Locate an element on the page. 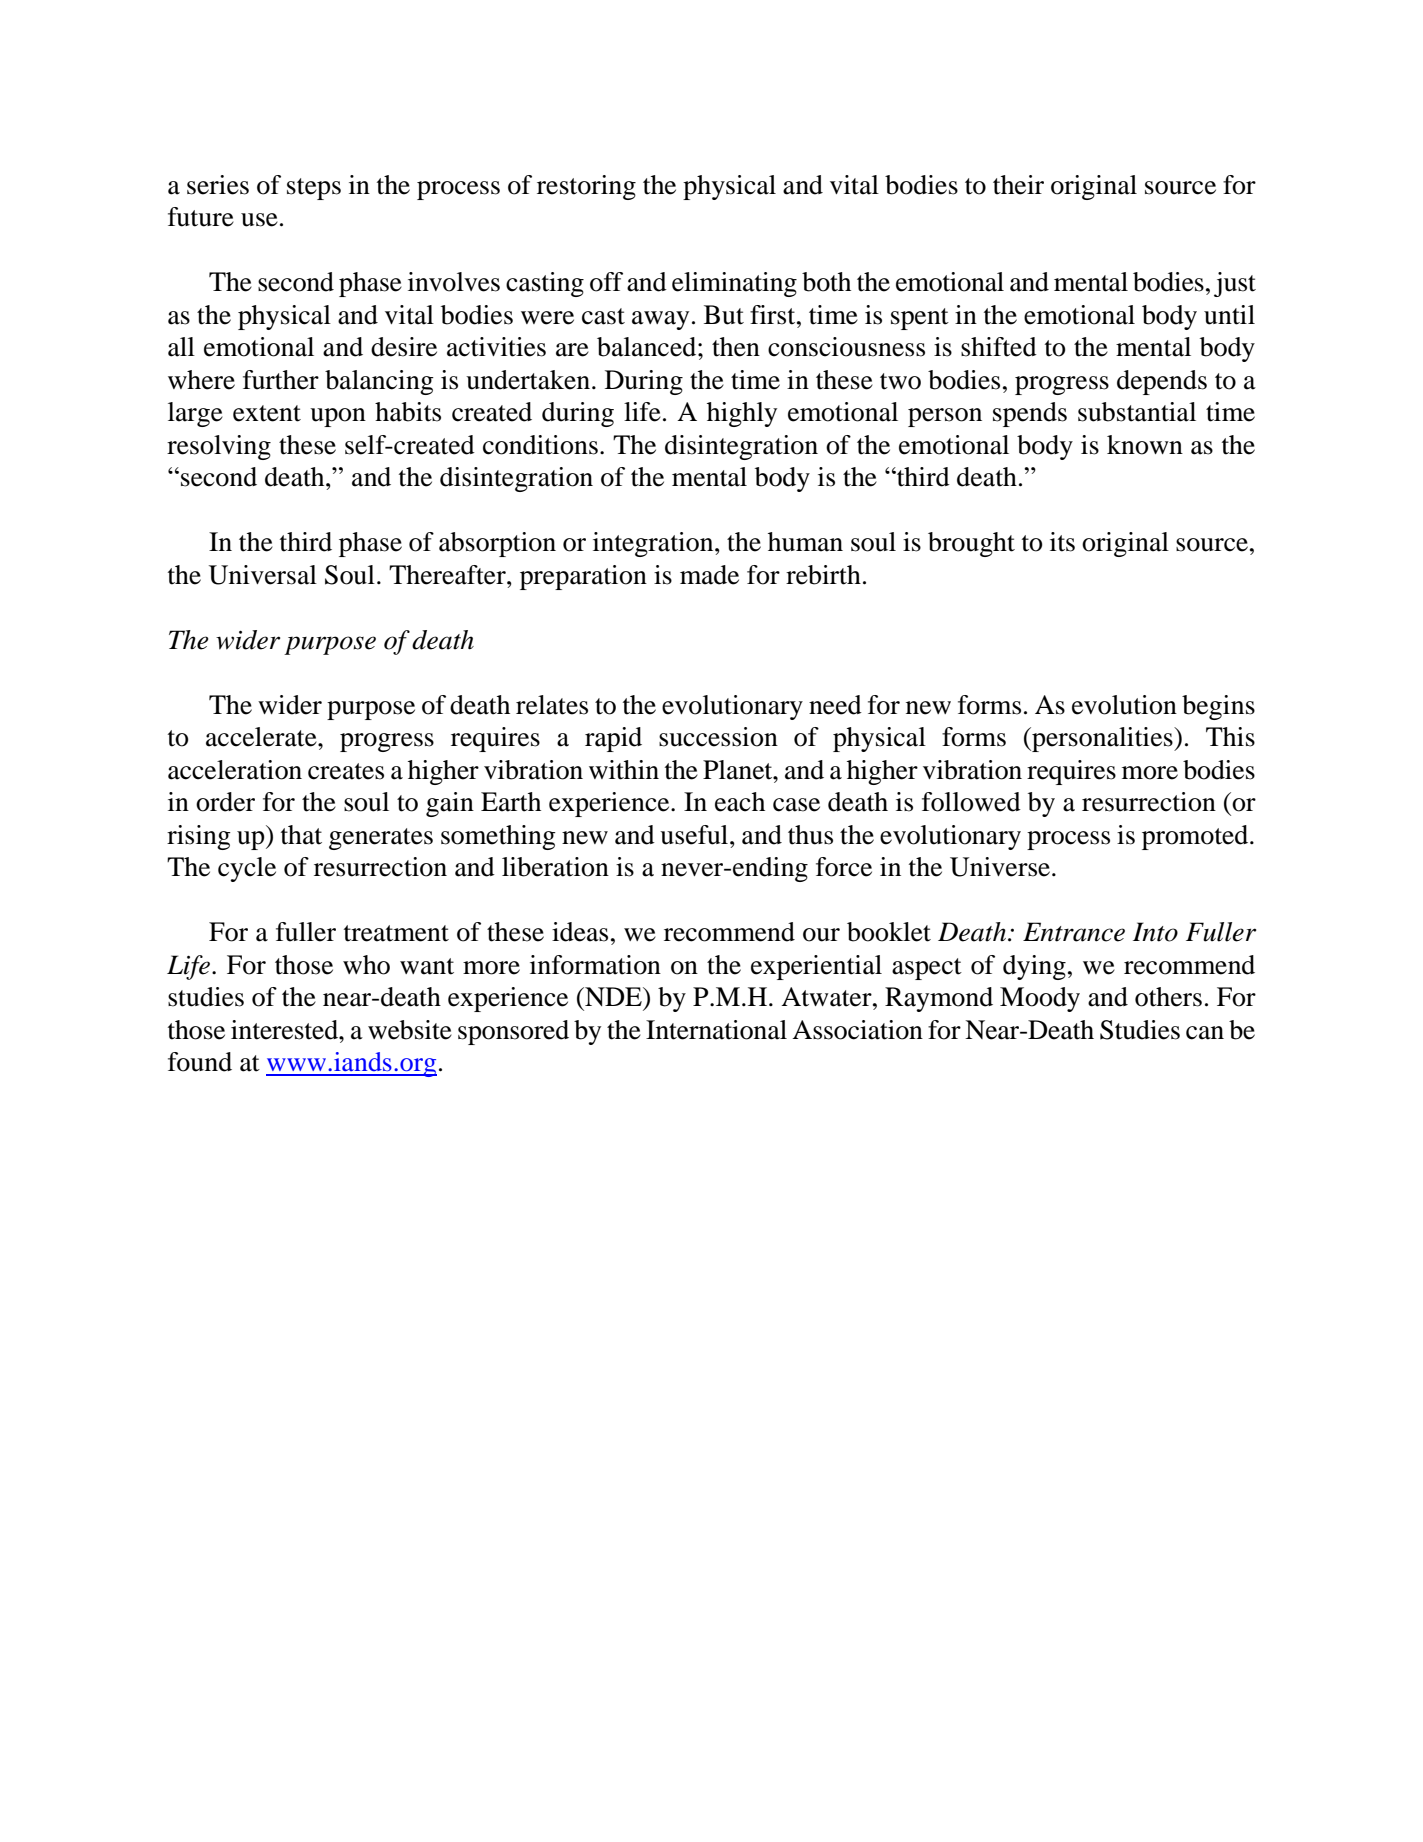 The height and width of the document is (1842, 1423). their is located at coordinates (1018, 185).
